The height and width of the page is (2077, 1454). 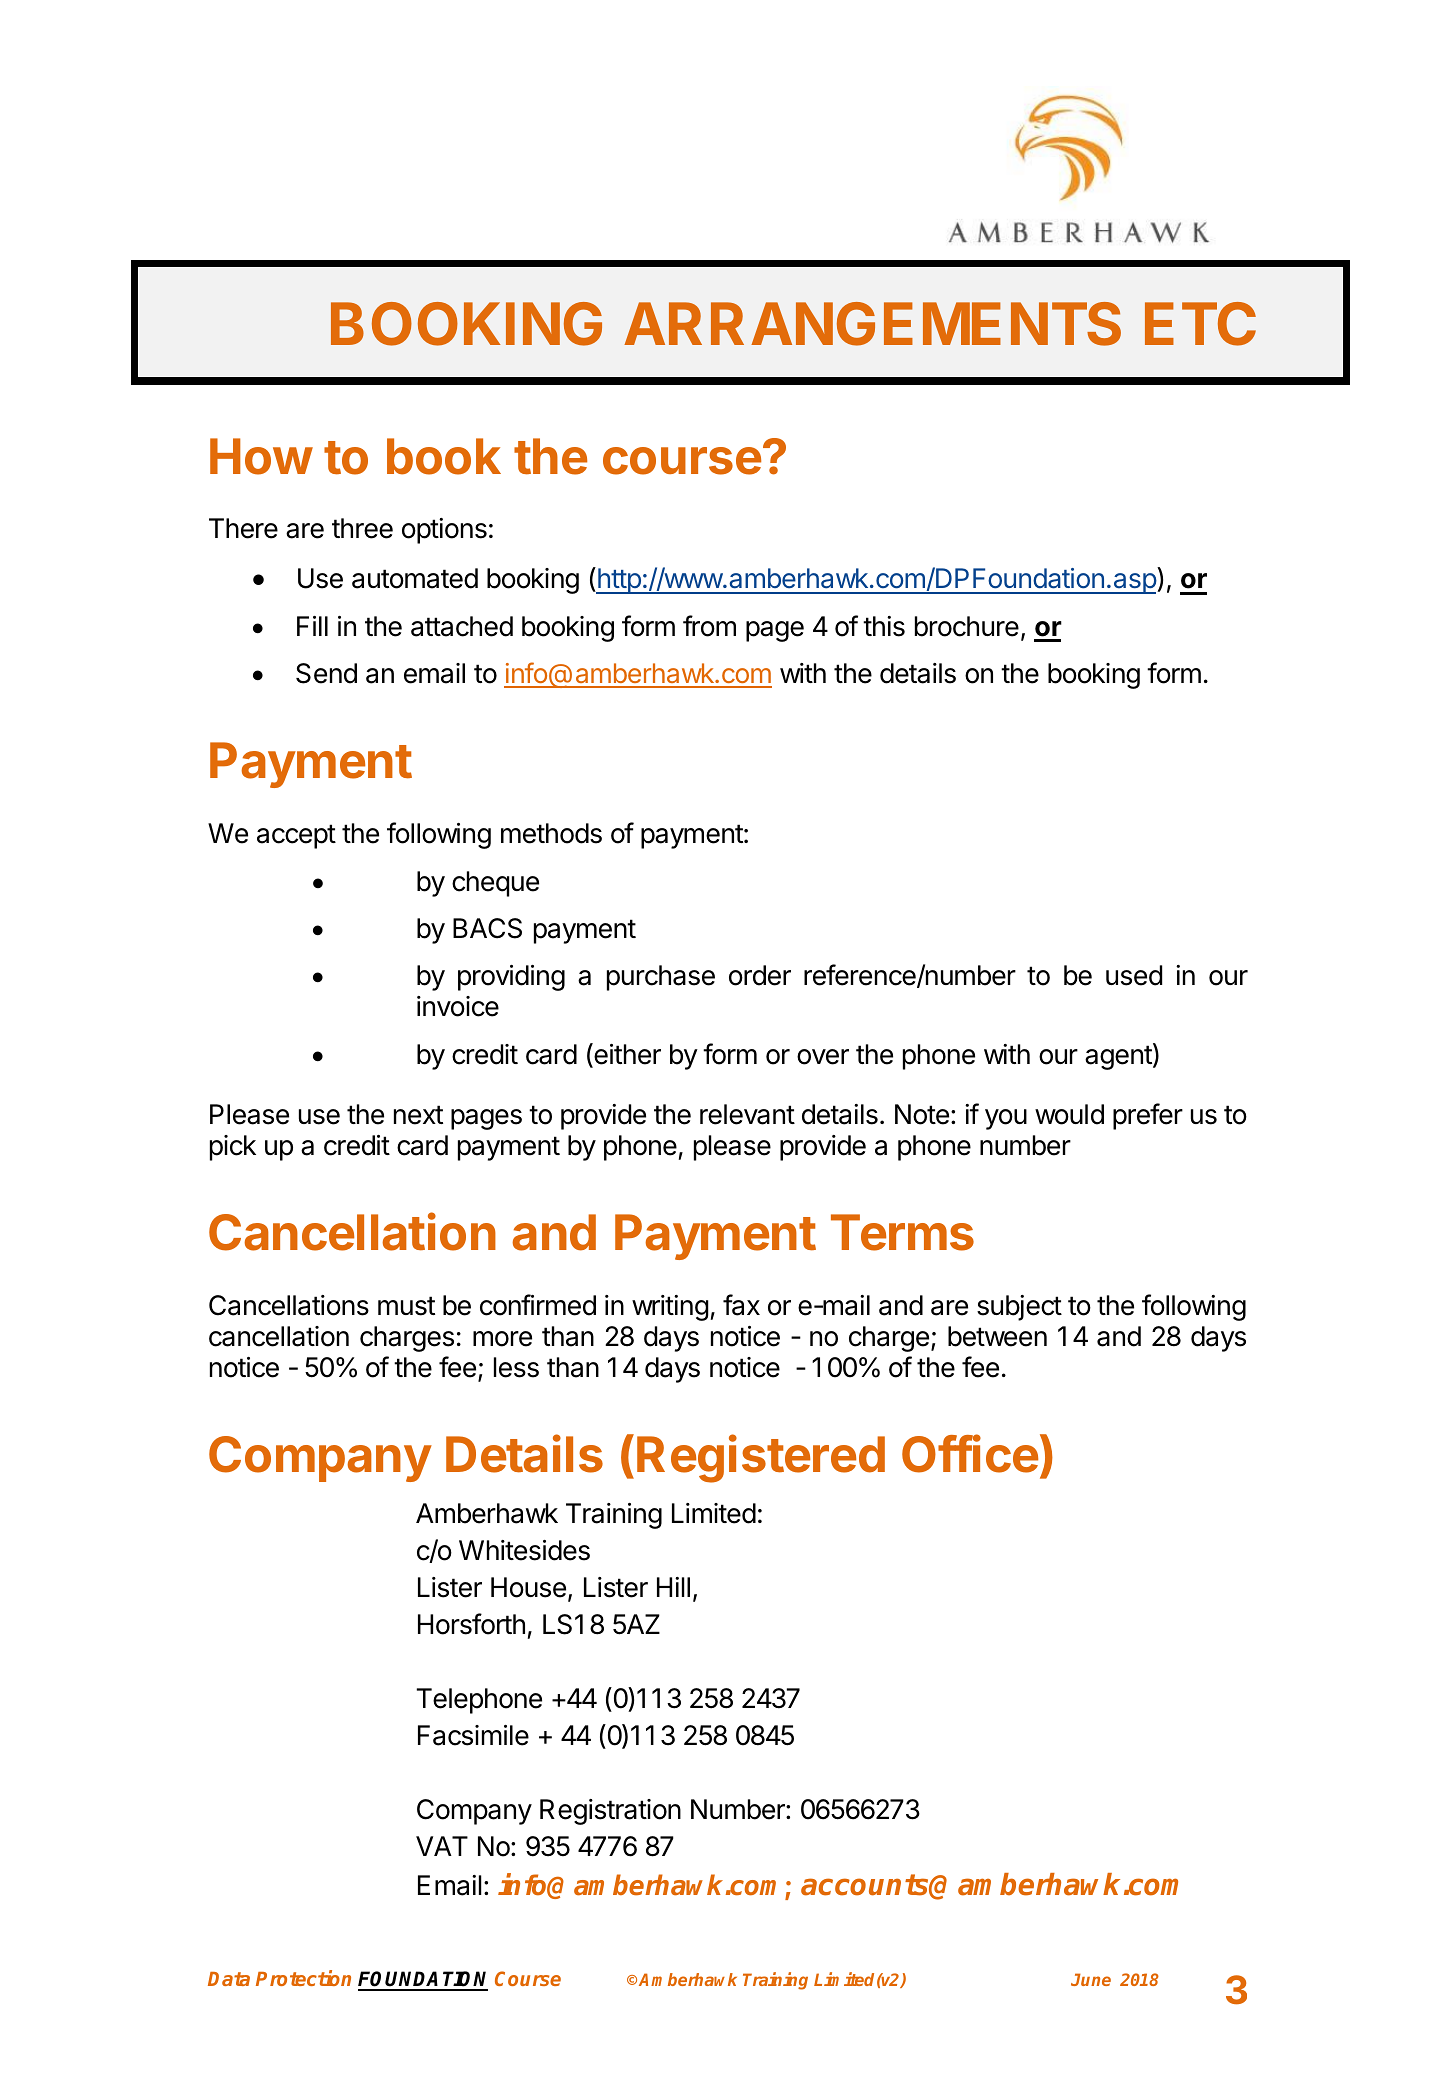 What do you see at coordinates (418, 1115) in the page?
I see `next` at bounding box center [418, 1115].
